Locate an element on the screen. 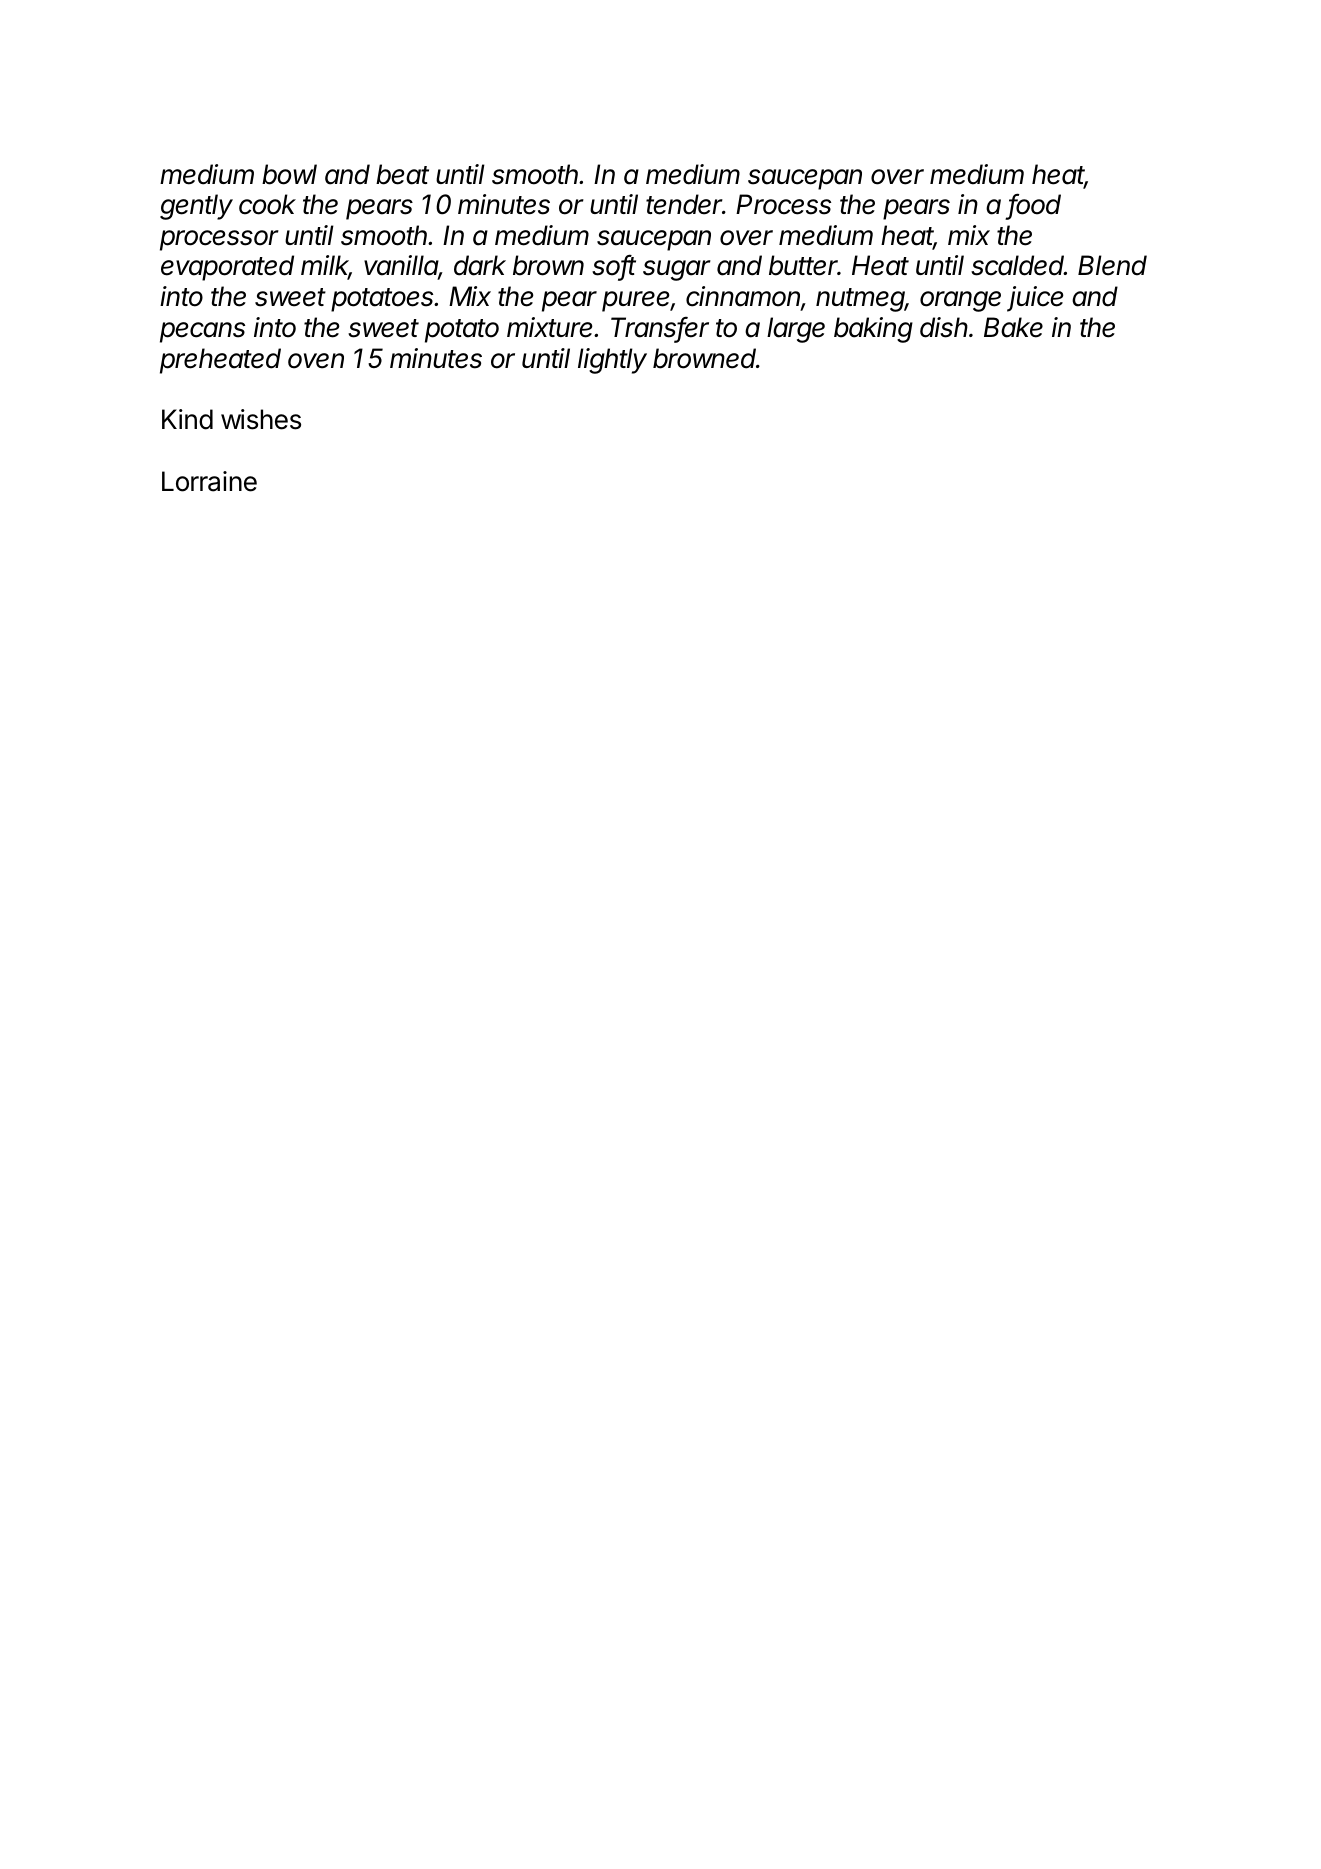  scalded is located at coordinates (1019, 265).
